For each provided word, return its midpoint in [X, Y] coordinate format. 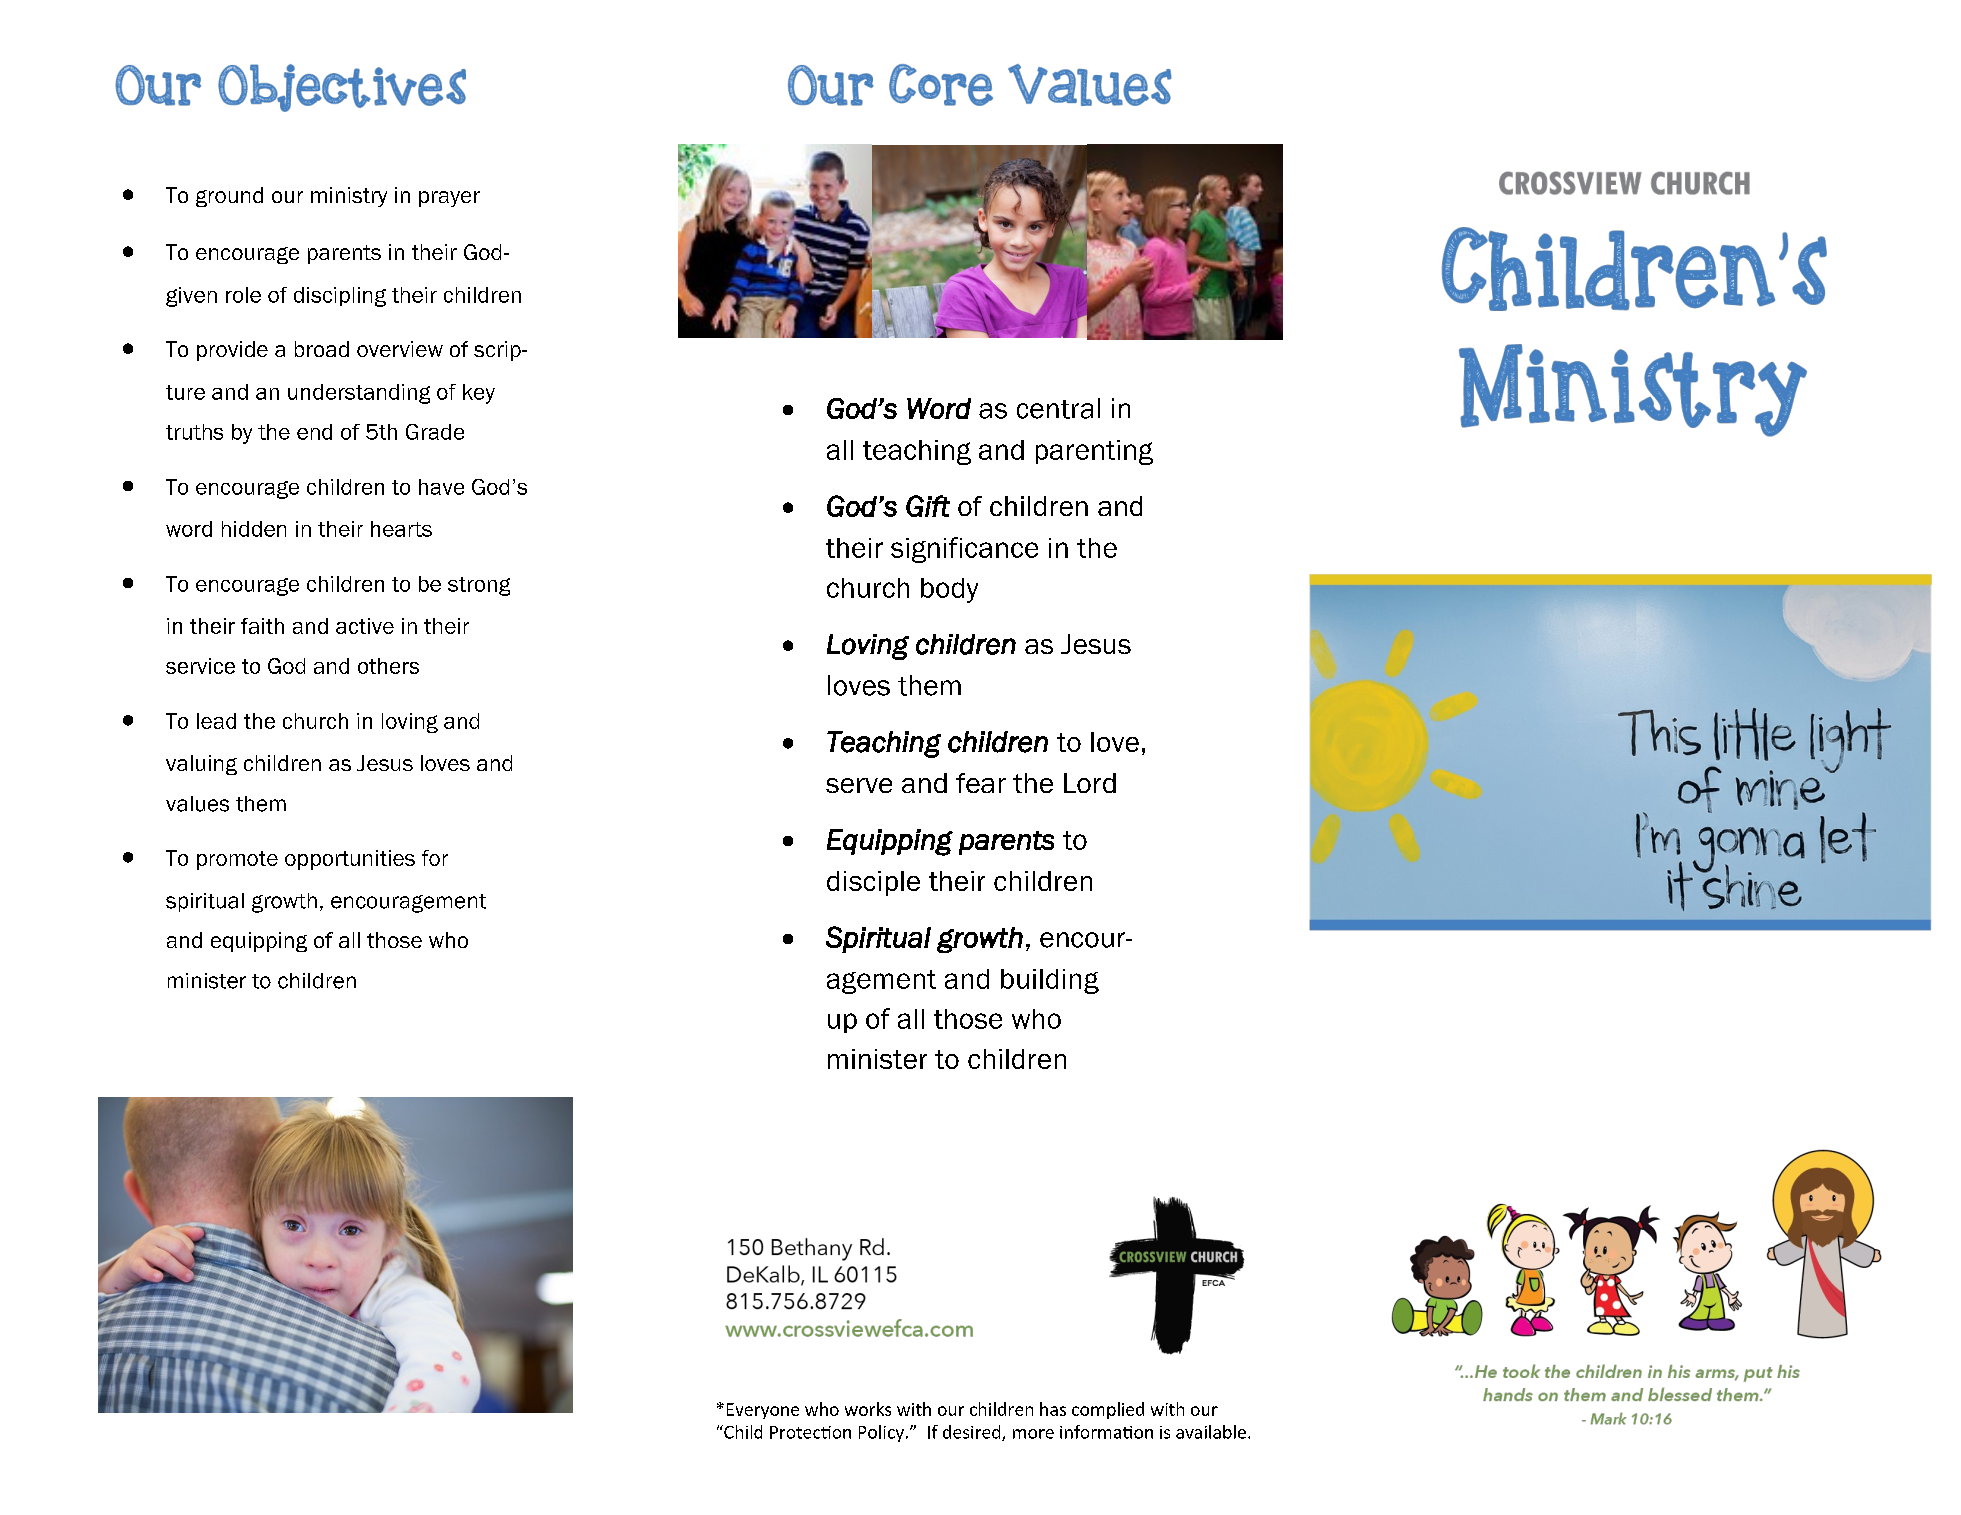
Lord [1090, 783]
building [1050, 981]
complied [1108, 1410]
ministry [349, 197]
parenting [1094, 452]
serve [859, 785]
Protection [810, 1432]
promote [237, 860]
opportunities [350, 860]
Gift [928, 506]
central [1058, 408]
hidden [254, 529]
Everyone [763, 1411]
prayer [449, 199]
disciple [873, 883]
